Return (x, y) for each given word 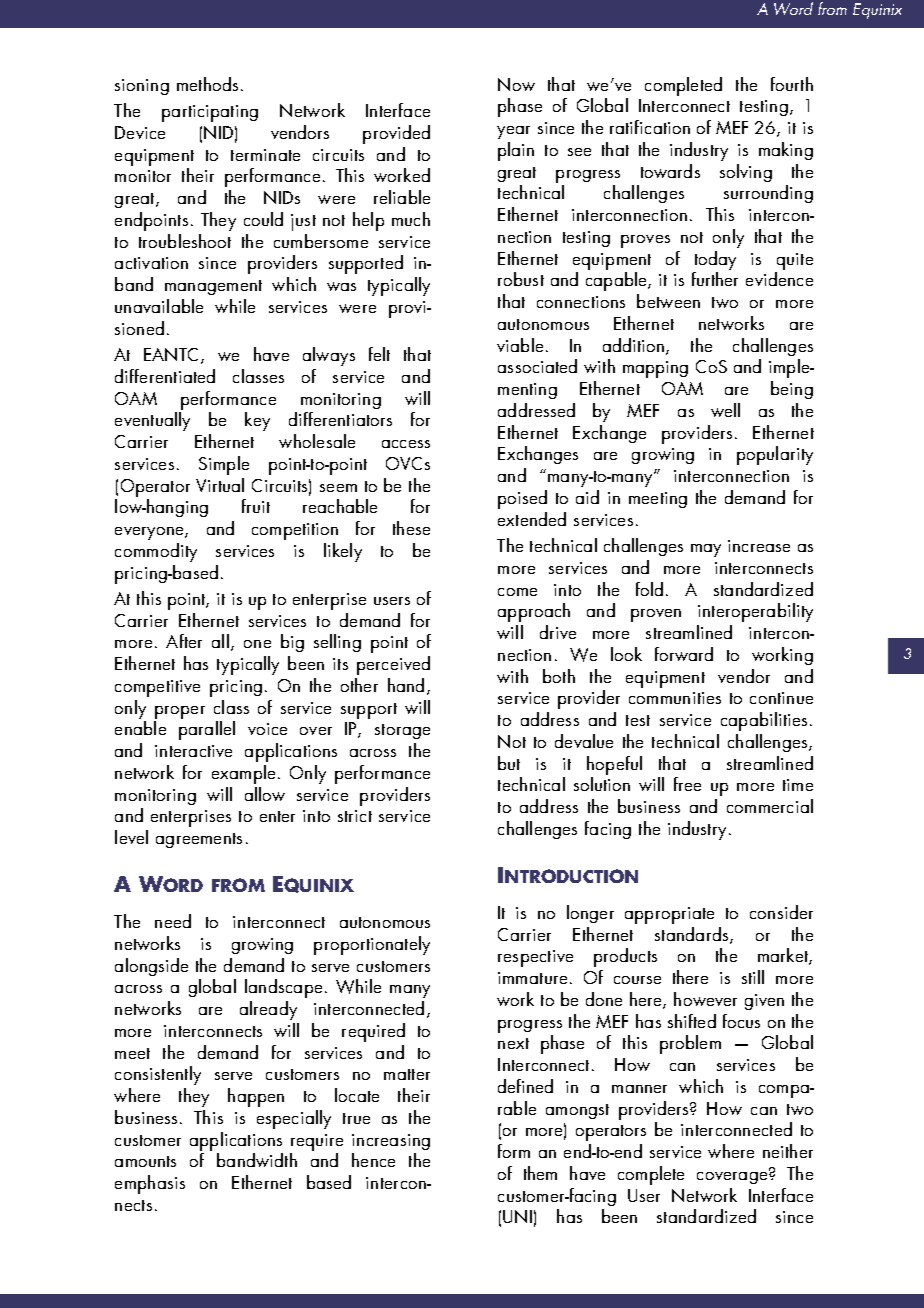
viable (520, 345)
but (509, 763)
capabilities (764, 721)
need (173, 921)
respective (535, 958)
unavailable (159, 306)
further (715, 279)
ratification (650, 127)
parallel (207, 730)
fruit (256, 506)
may (706, 550)
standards (693, 935)
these (411, 528)
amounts (145, 1161)
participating (210, 113)
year (513, 132)
